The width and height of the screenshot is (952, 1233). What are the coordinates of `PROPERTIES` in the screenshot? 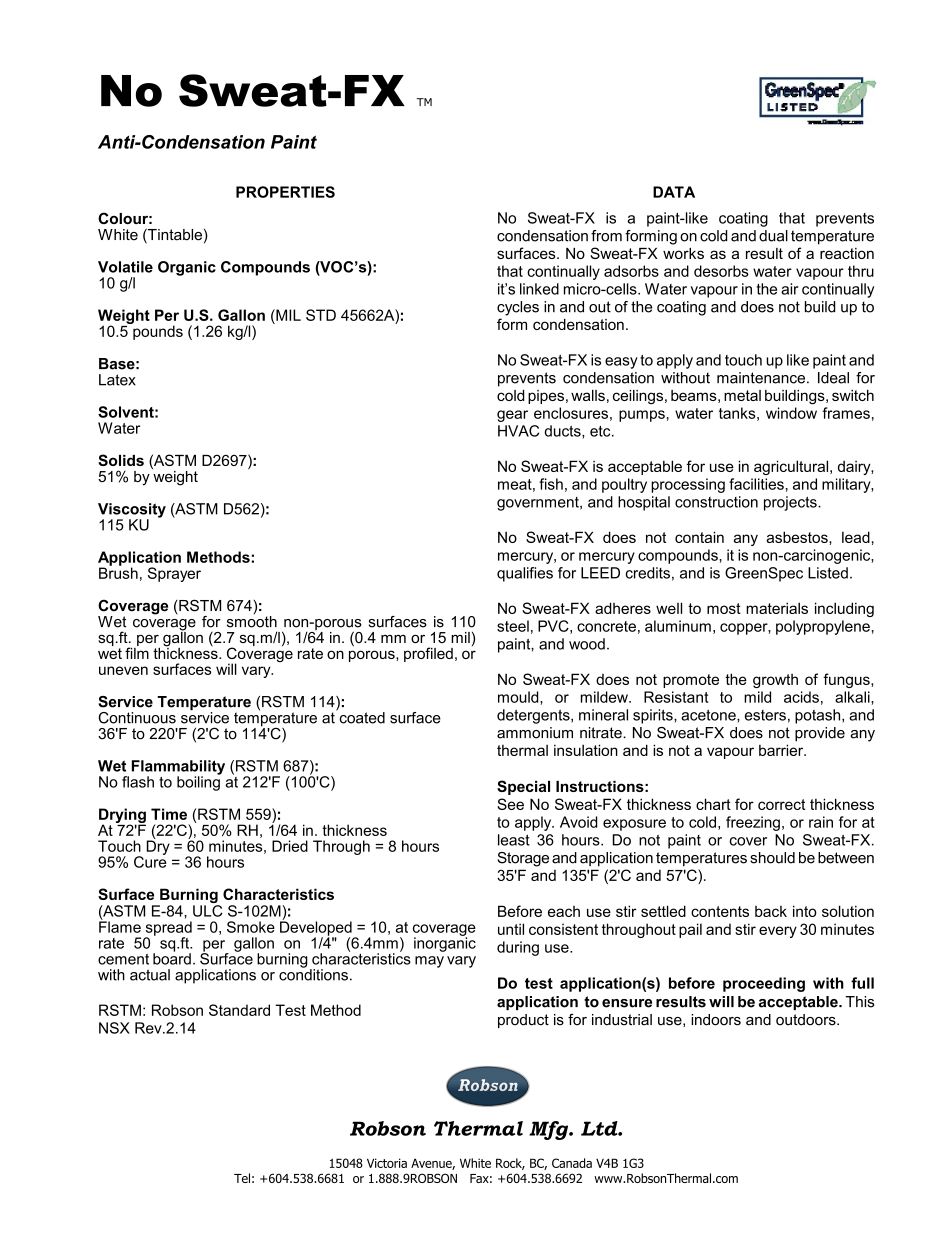 It's located at (285, 192).
